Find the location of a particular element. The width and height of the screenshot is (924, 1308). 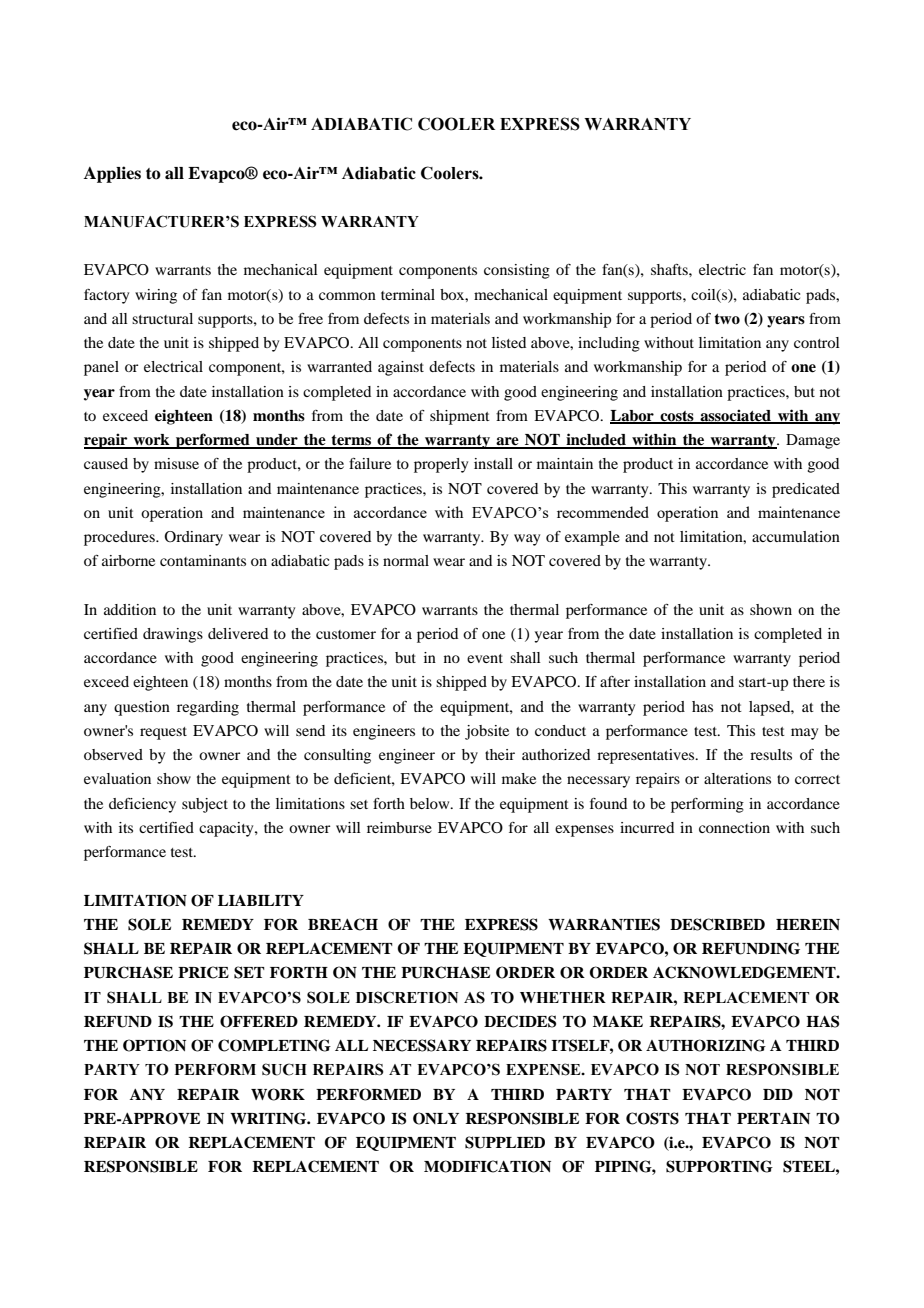

drawings is located at coordinates (173, 635).
